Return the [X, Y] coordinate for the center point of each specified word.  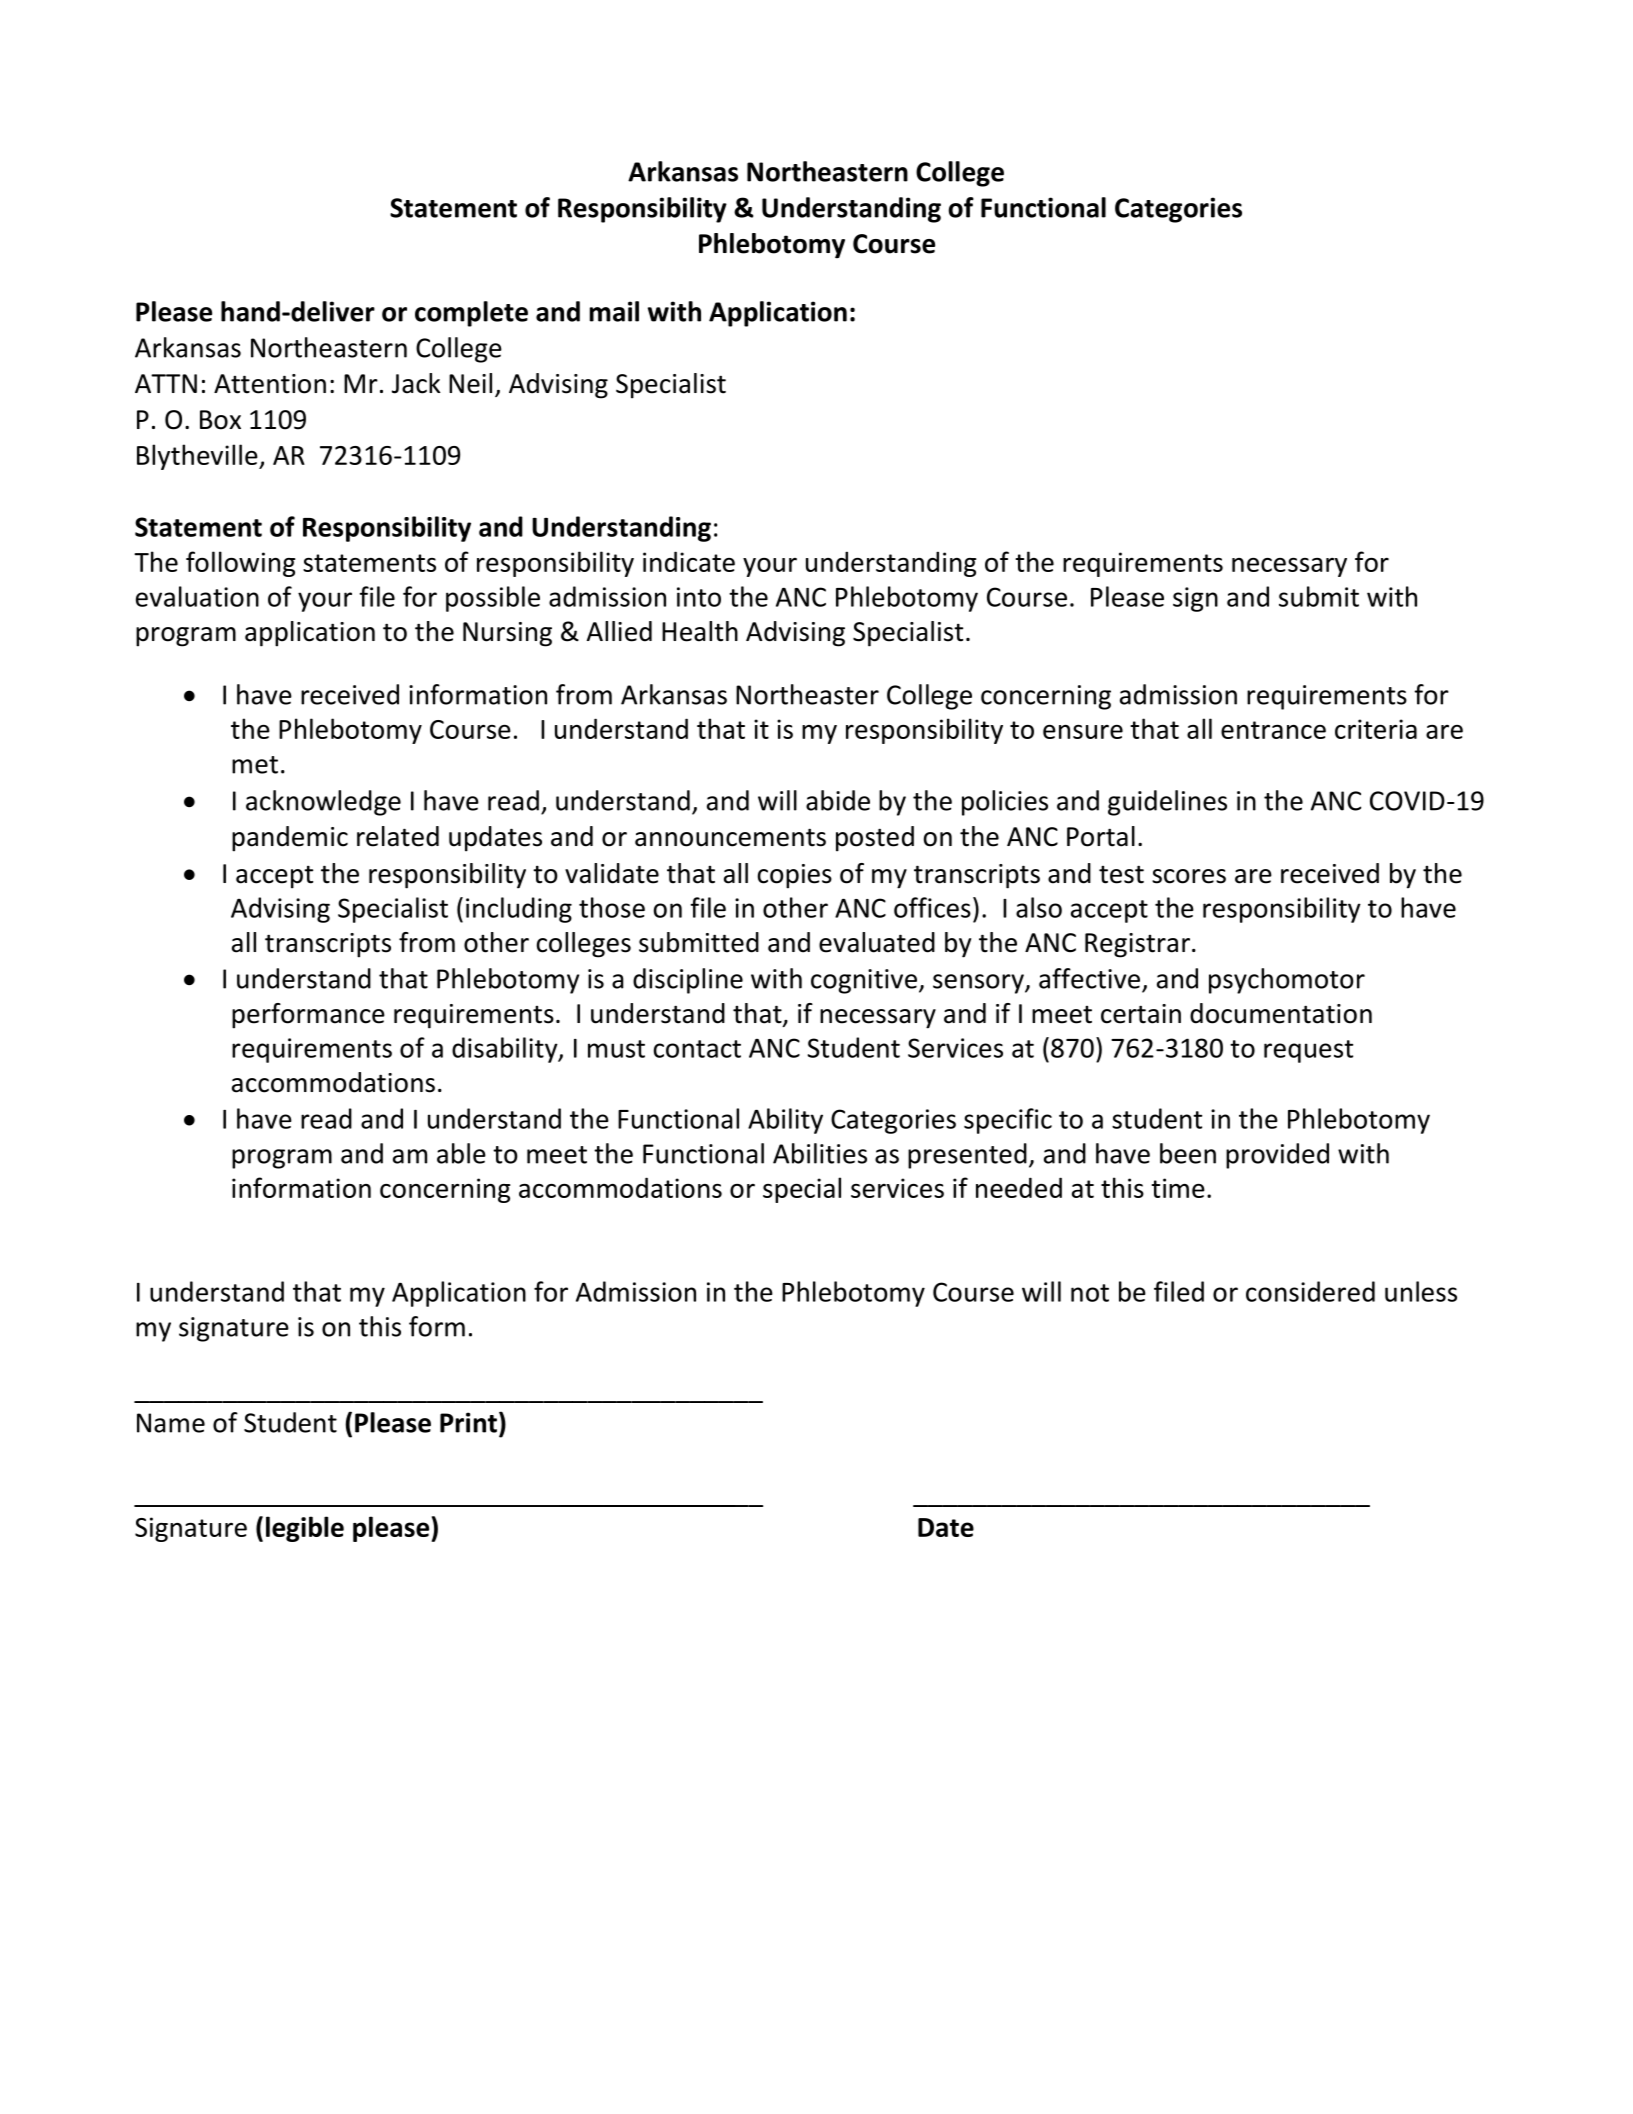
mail [614, 311]
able [461, 1153]
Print [468, 1422]
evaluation [197, 596]
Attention [270, 384]
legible [305, 1529]
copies [795, 876]
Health [700, 631]
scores [1189, 876]
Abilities [820, 1153]
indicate [689, 561]
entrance [1273, 730]
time [1178, 1188]
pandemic [290, 839]
